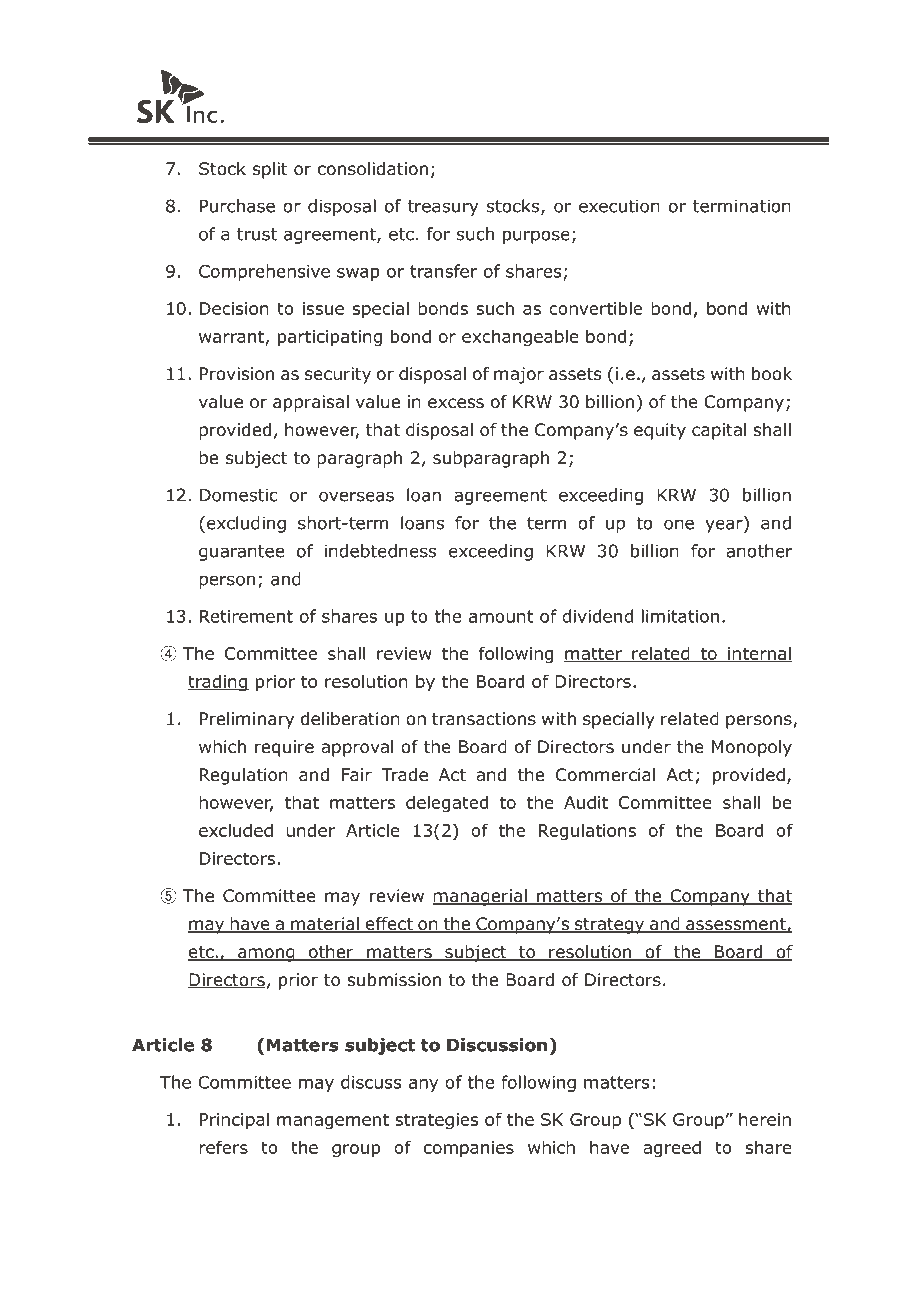 The height and width of the document is (1308, 924). I want to click on execution, so click(619, 206).
